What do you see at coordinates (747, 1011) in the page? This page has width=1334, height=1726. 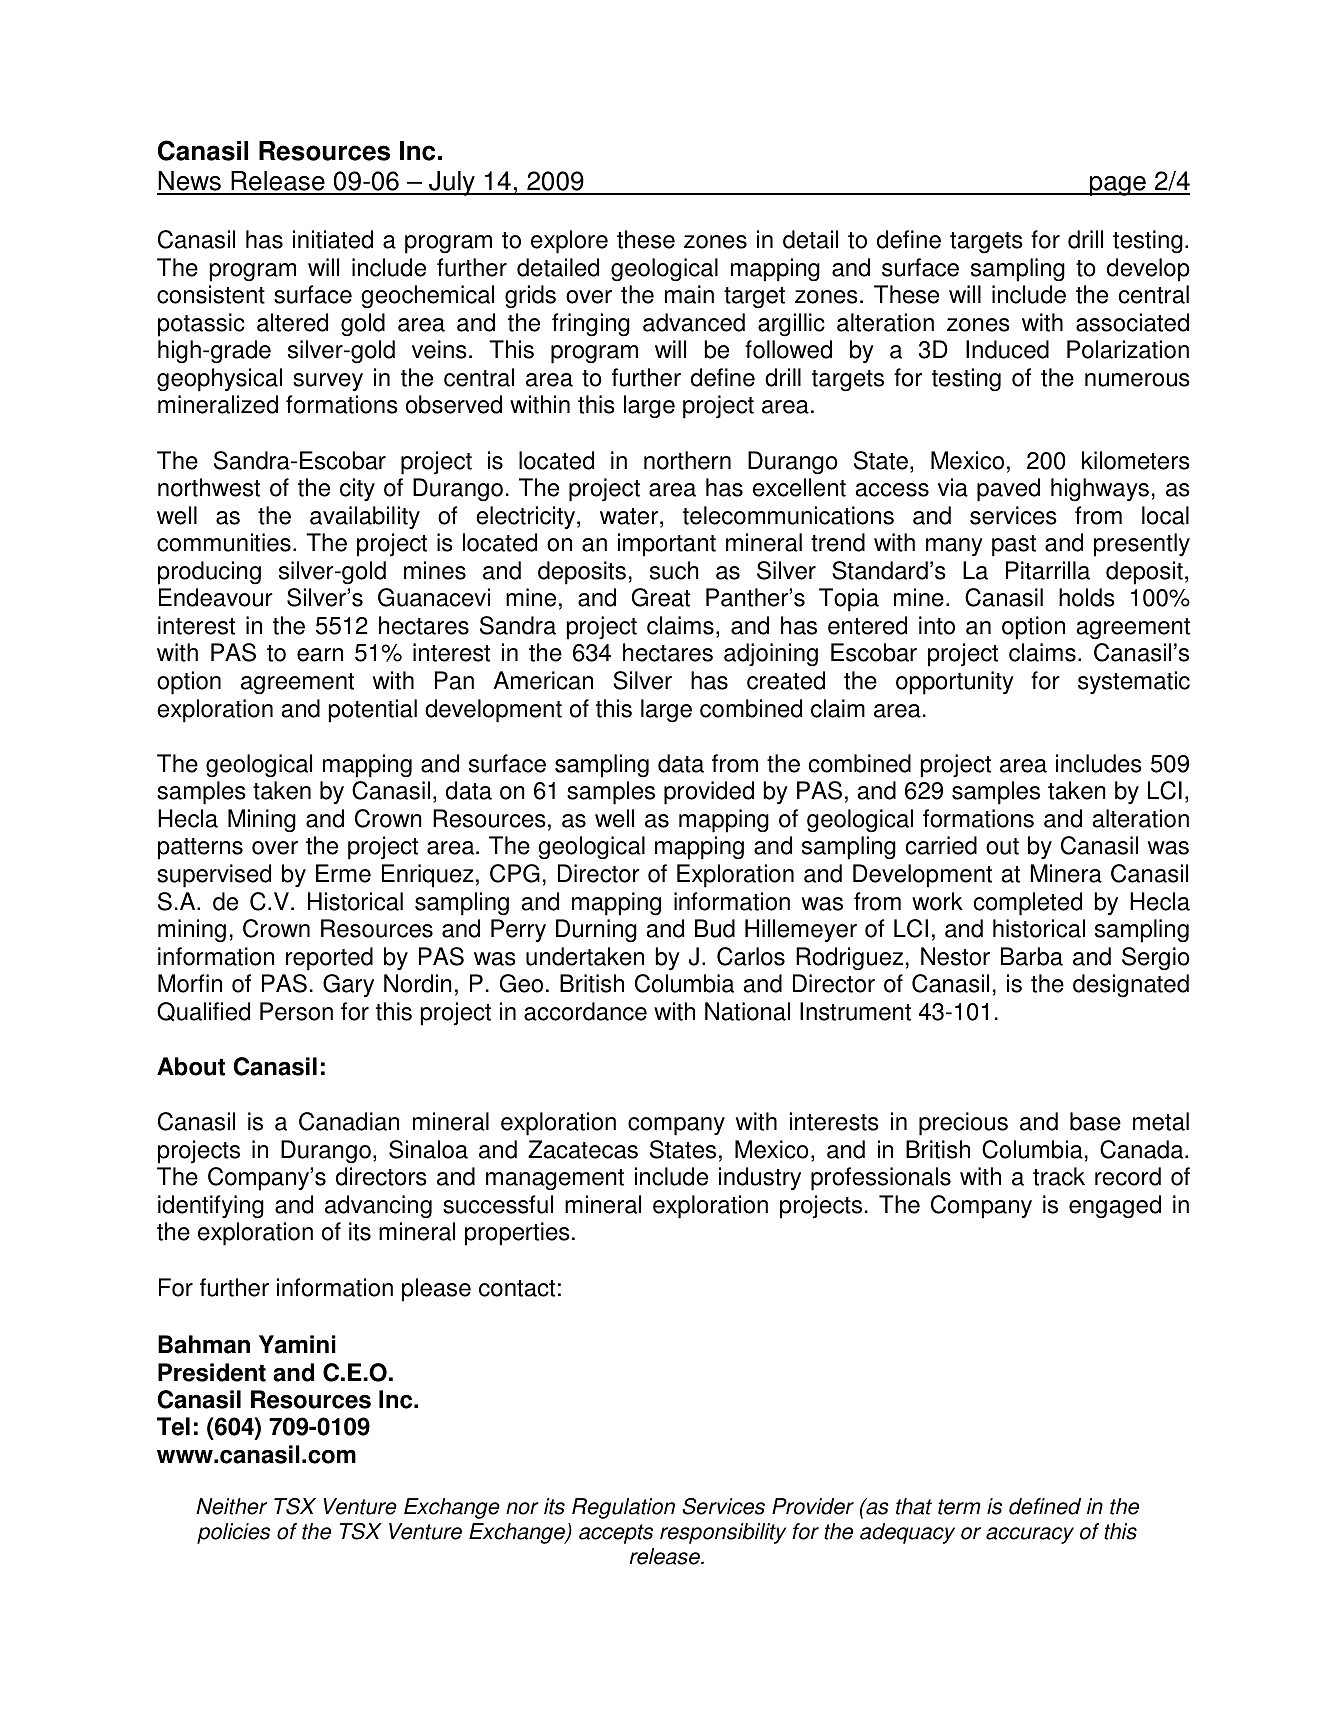 I see `National` at bounding box center [747, 1011].
